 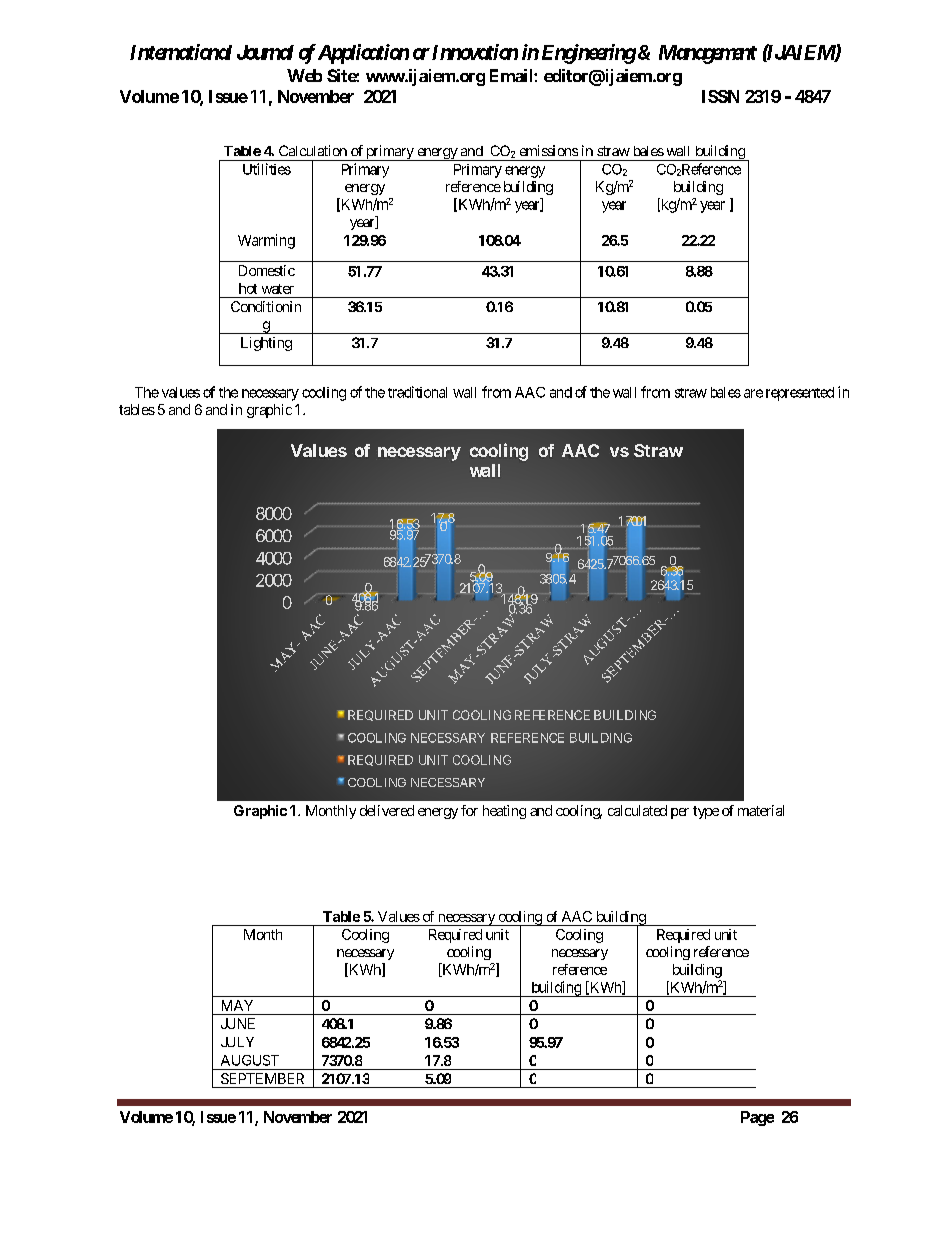 What do you see at coordinates (265, 52) in the image?
I see `Journal` at bounding box center [265, 52].
